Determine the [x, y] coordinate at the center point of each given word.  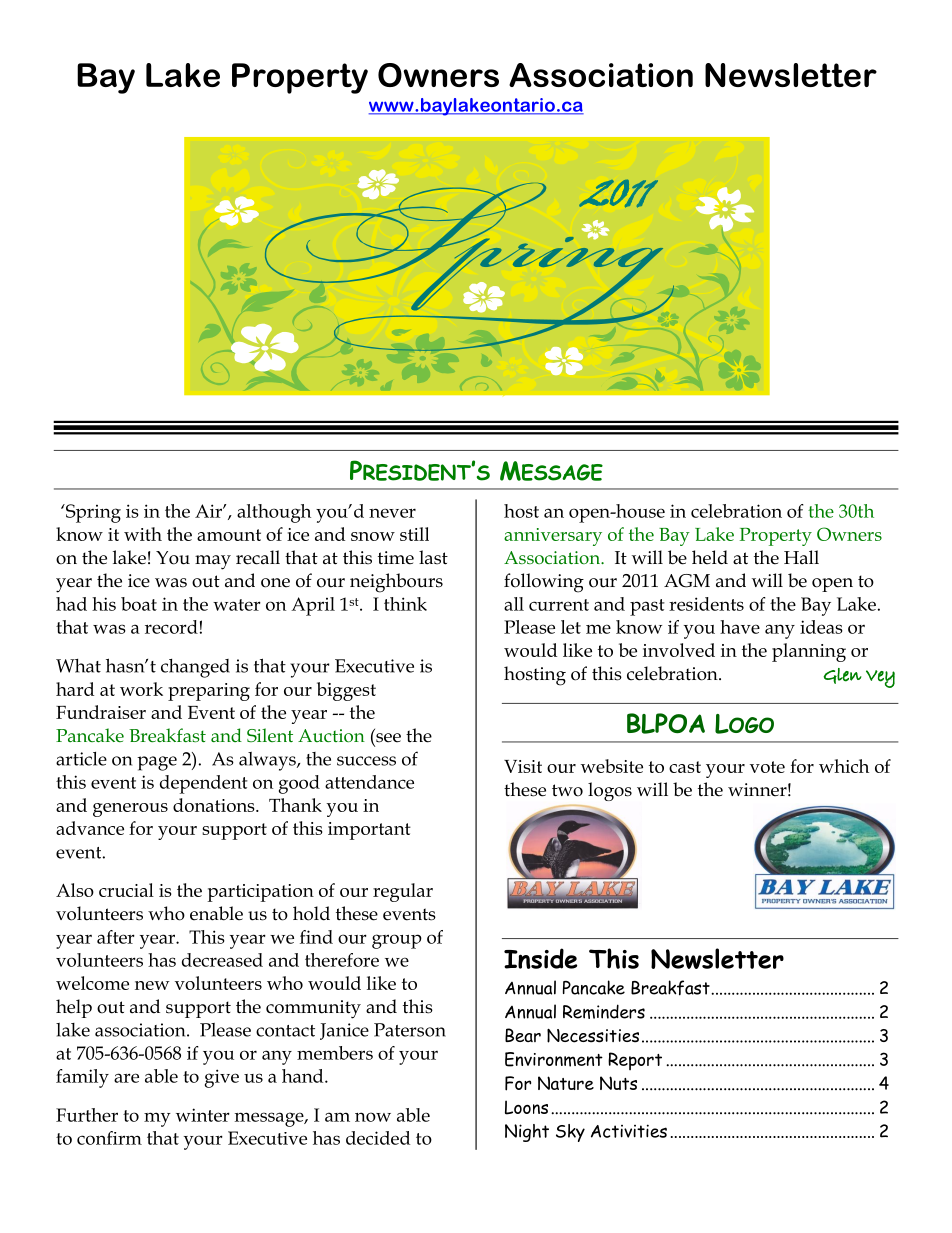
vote [767, 767]
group [397, 941]
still [414, 534]
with [143, 534]
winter [203, 1115]
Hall [801, 557]
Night [527, 1133]
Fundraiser [101, 712]
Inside [540, 958]
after [116, 937]
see [388, 738]
